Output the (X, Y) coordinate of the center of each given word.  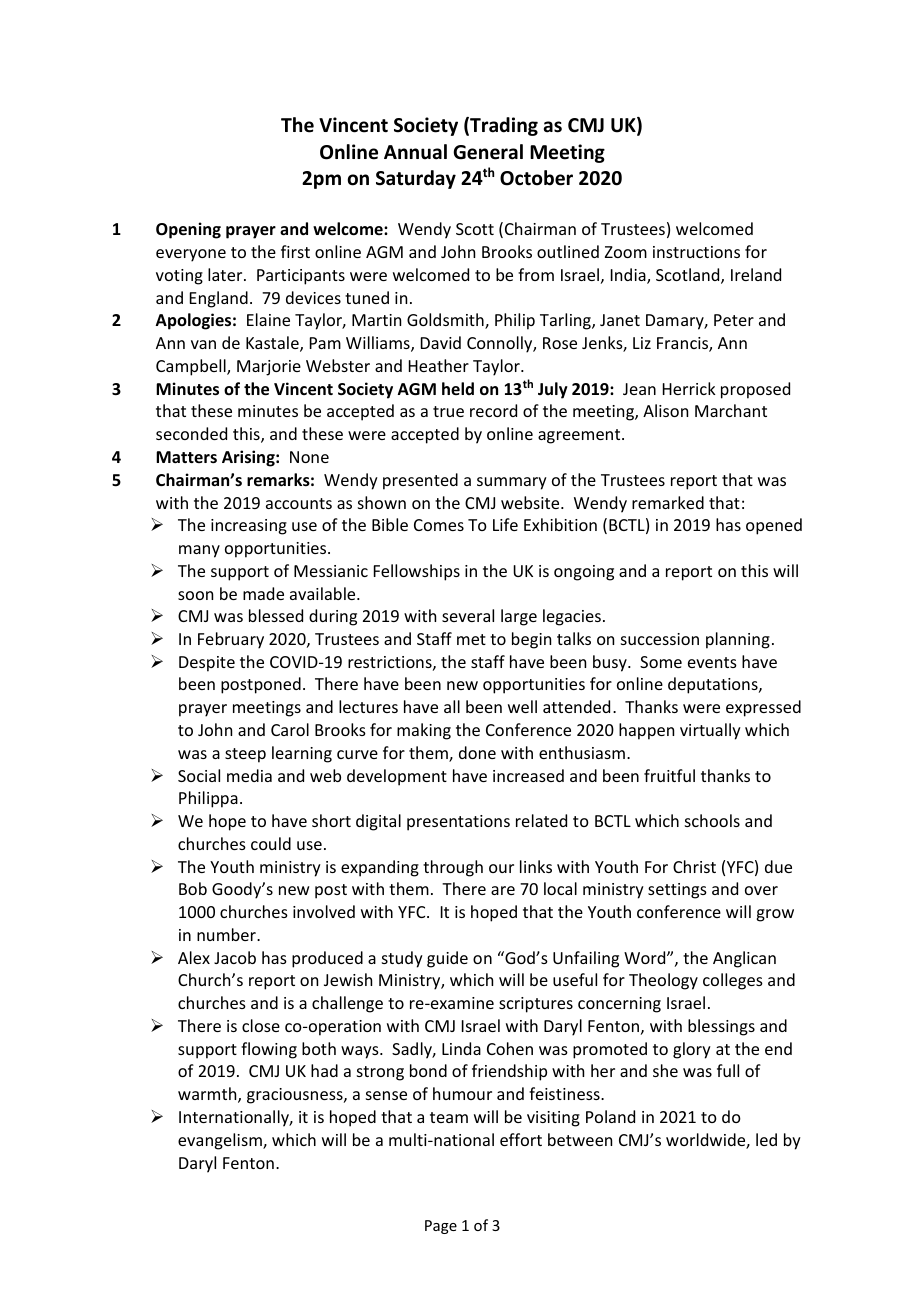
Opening (188, 230)
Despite (207, 664)
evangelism (221, 1141)
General (488, 152)
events (712, 662)
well (522, 706)
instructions (696, 252)
